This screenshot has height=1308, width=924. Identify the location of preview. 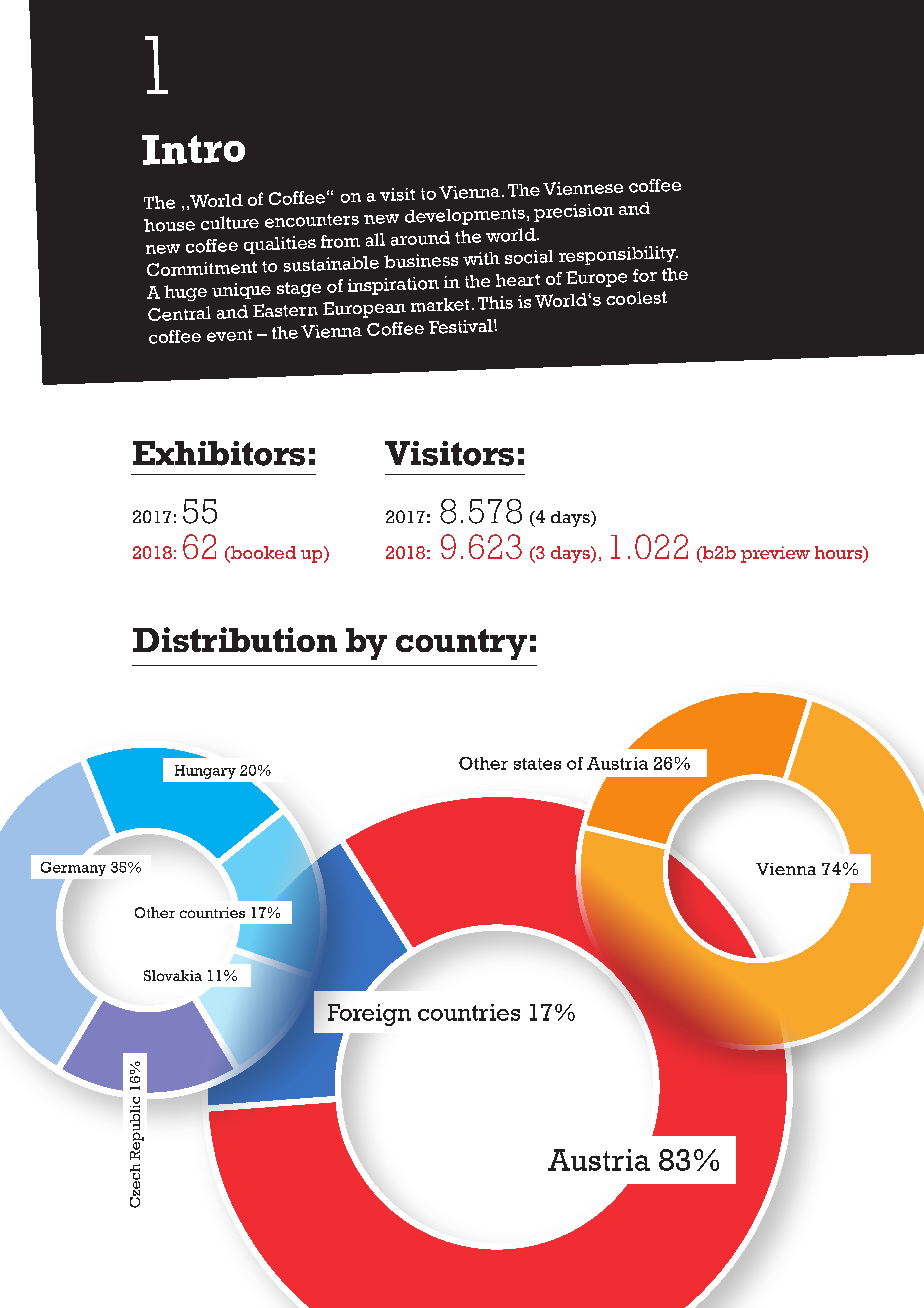
(775, 554).
